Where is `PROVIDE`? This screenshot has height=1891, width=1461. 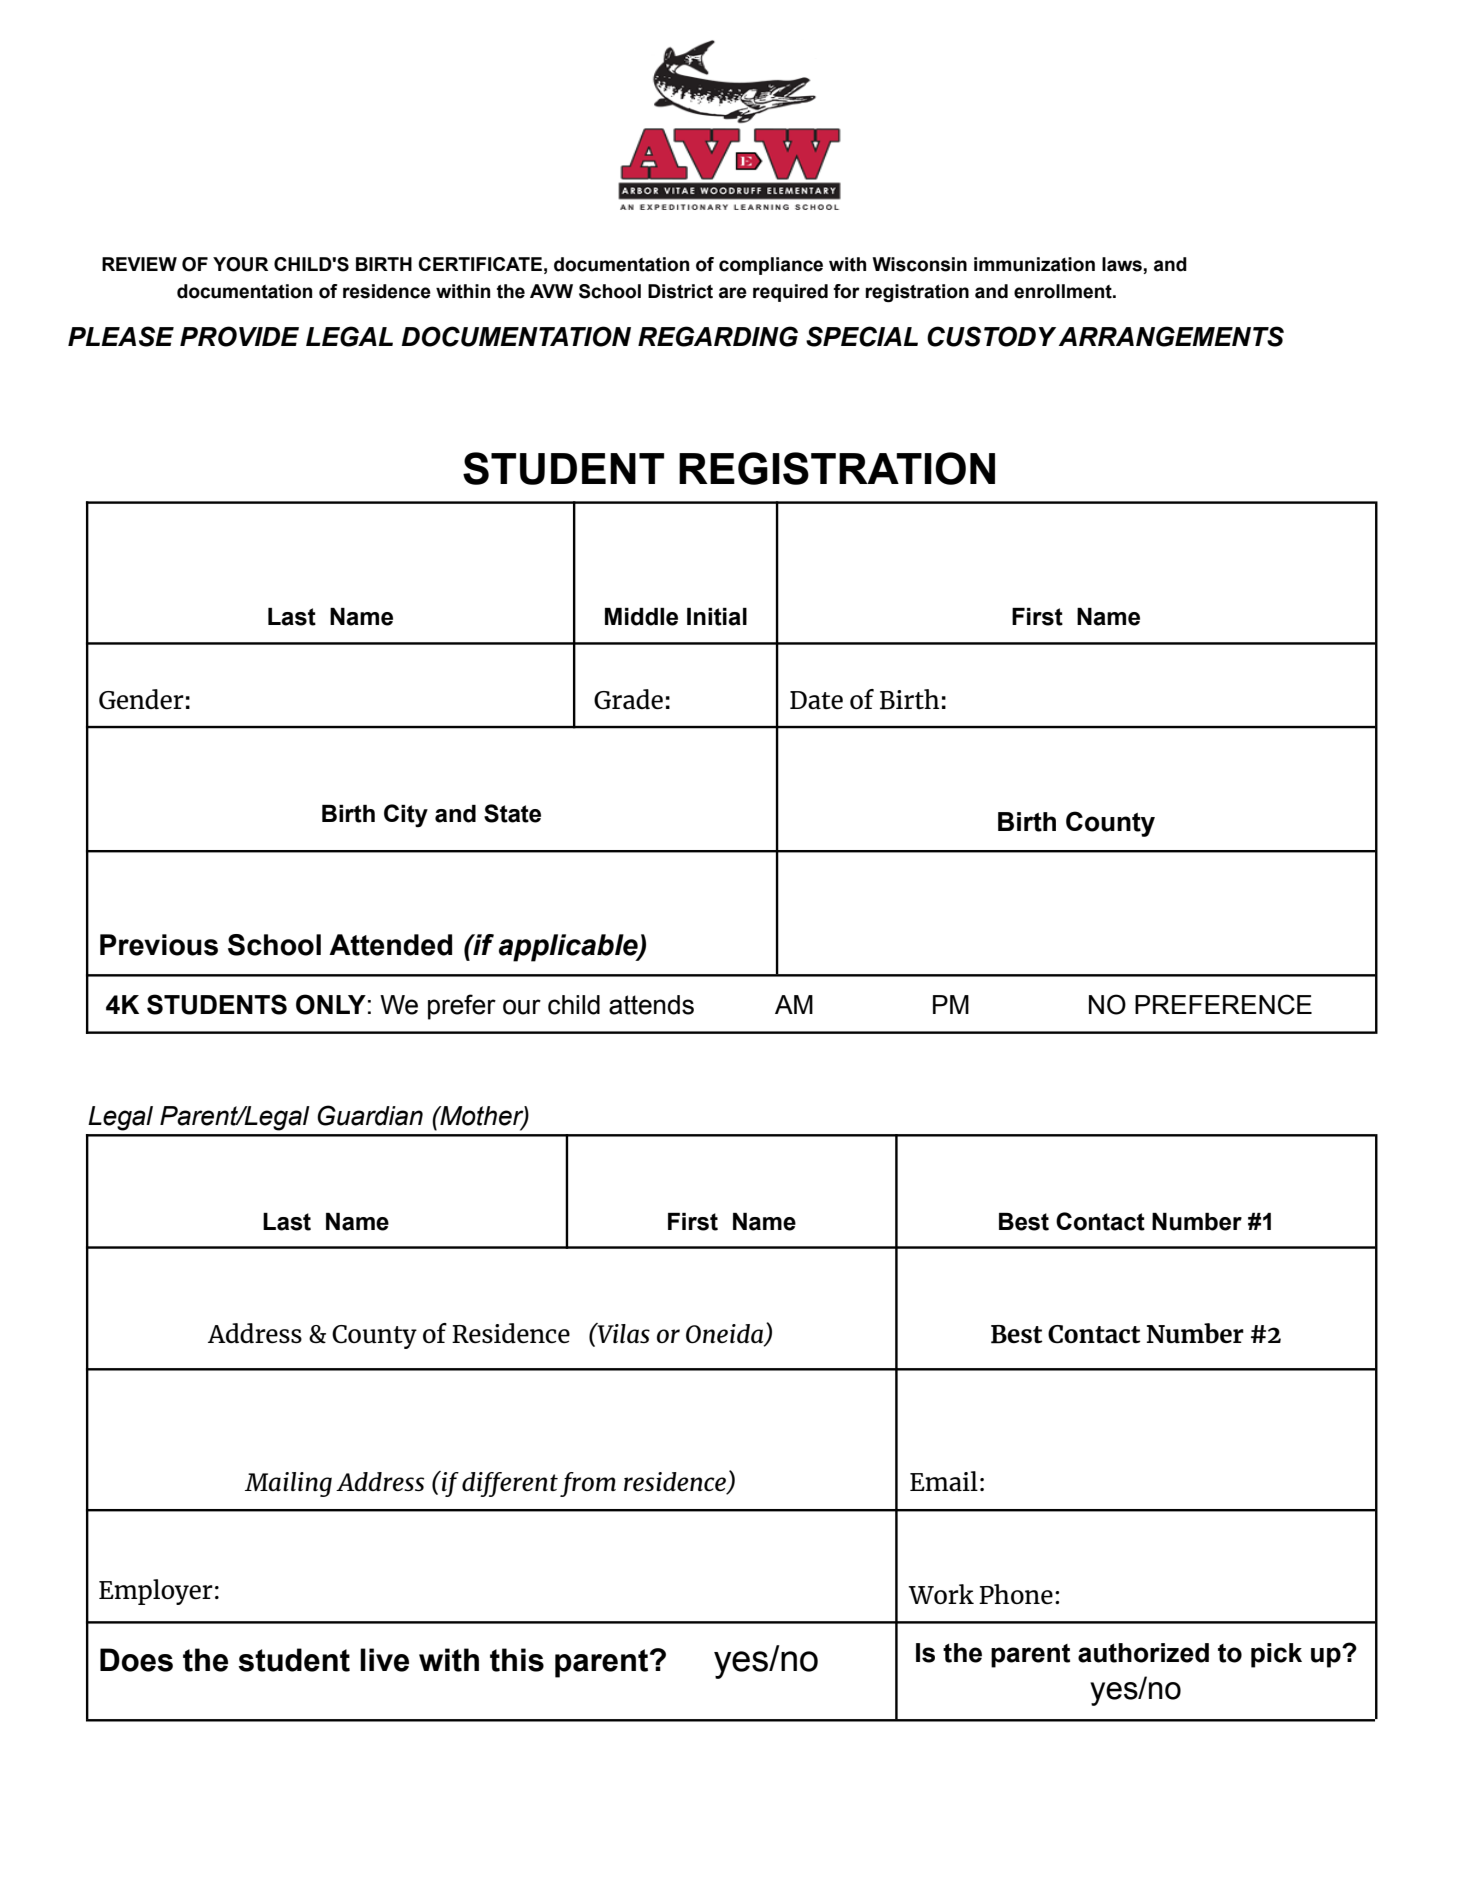 PROVIDE is located at coordinates (239, 336).
